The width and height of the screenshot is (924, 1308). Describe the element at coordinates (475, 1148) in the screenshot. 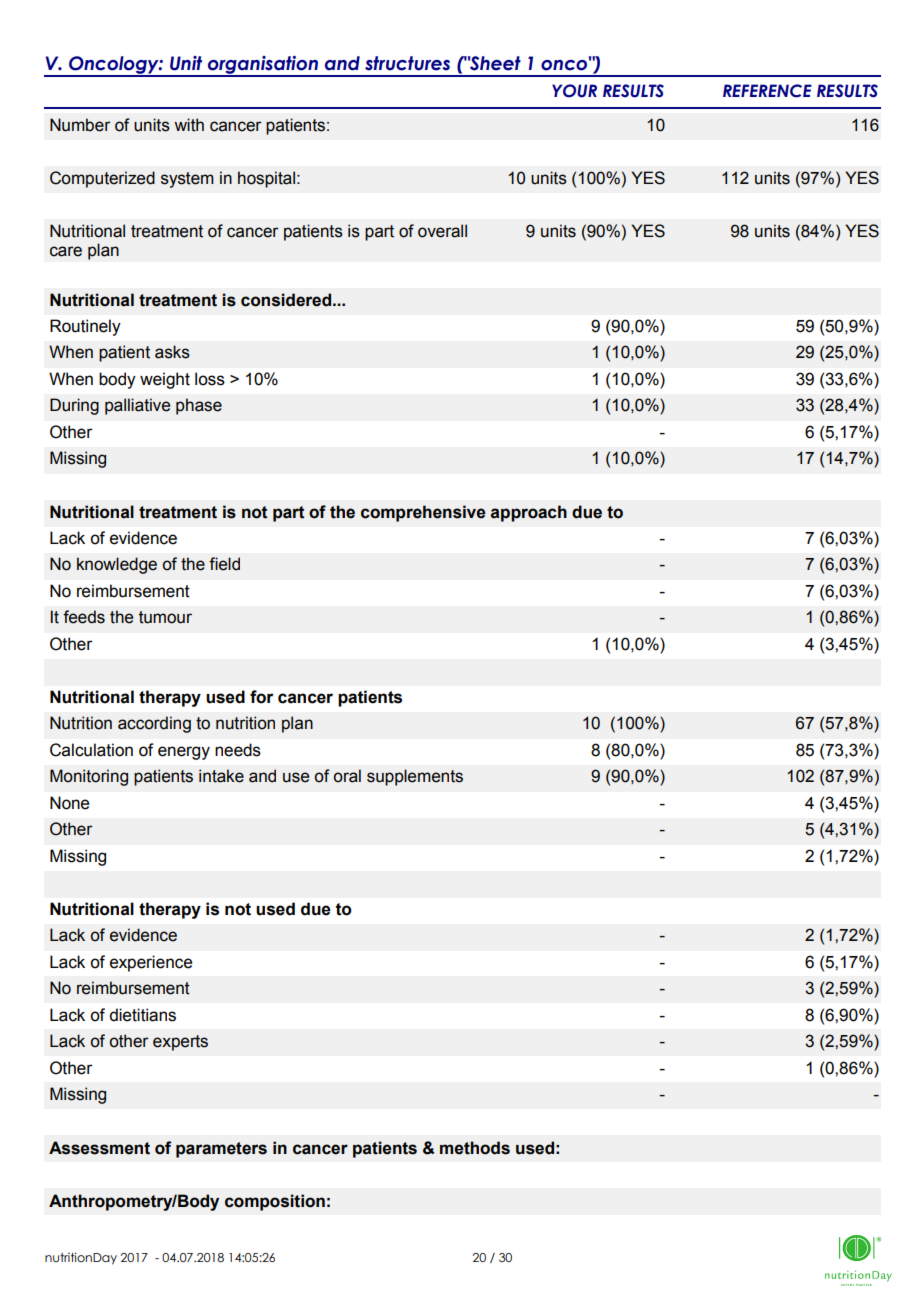

I see `methods` at that location.
